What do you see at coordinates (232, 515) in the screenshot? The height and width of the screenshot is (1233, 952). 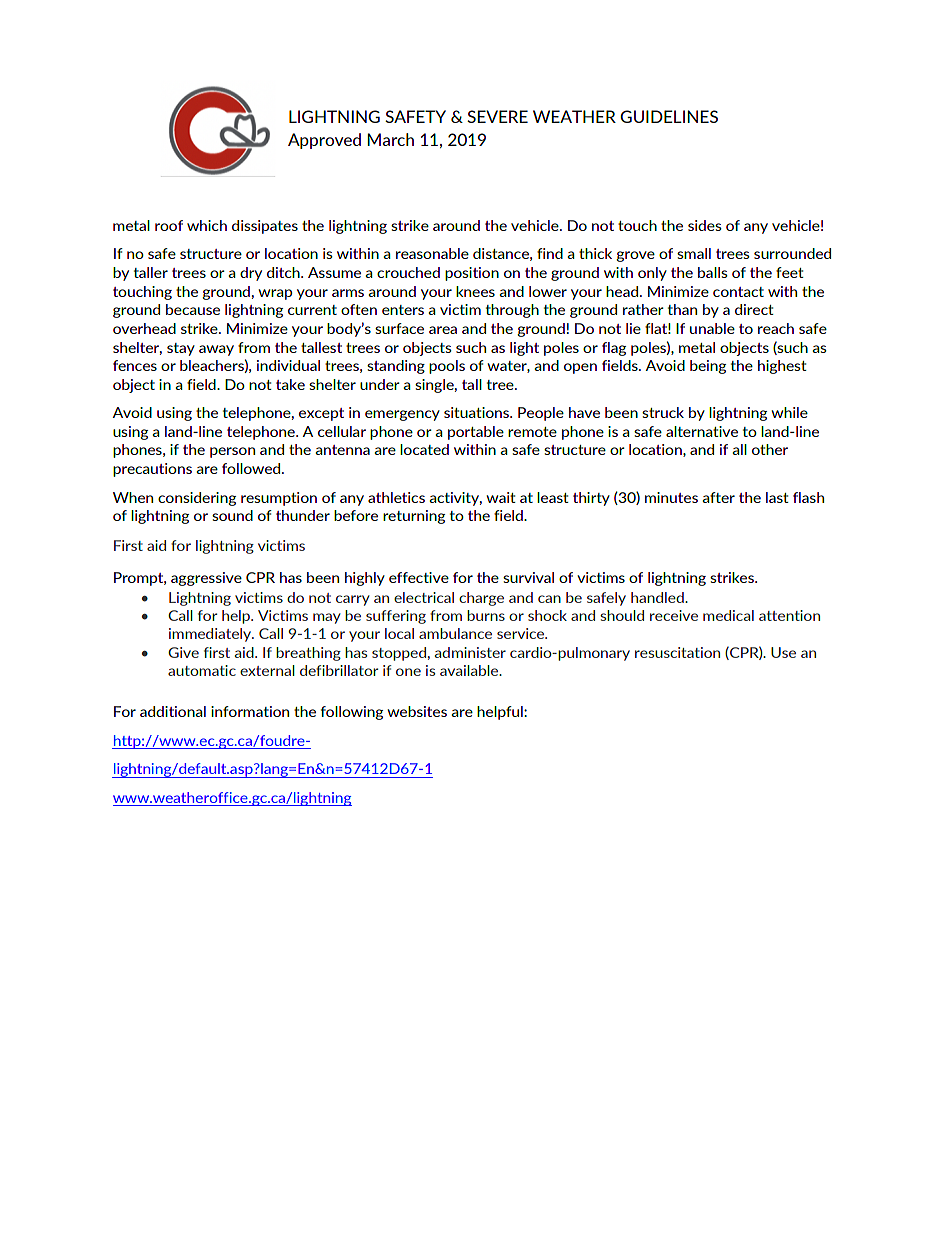 I see `sound` at bounding box center [232, 515].
